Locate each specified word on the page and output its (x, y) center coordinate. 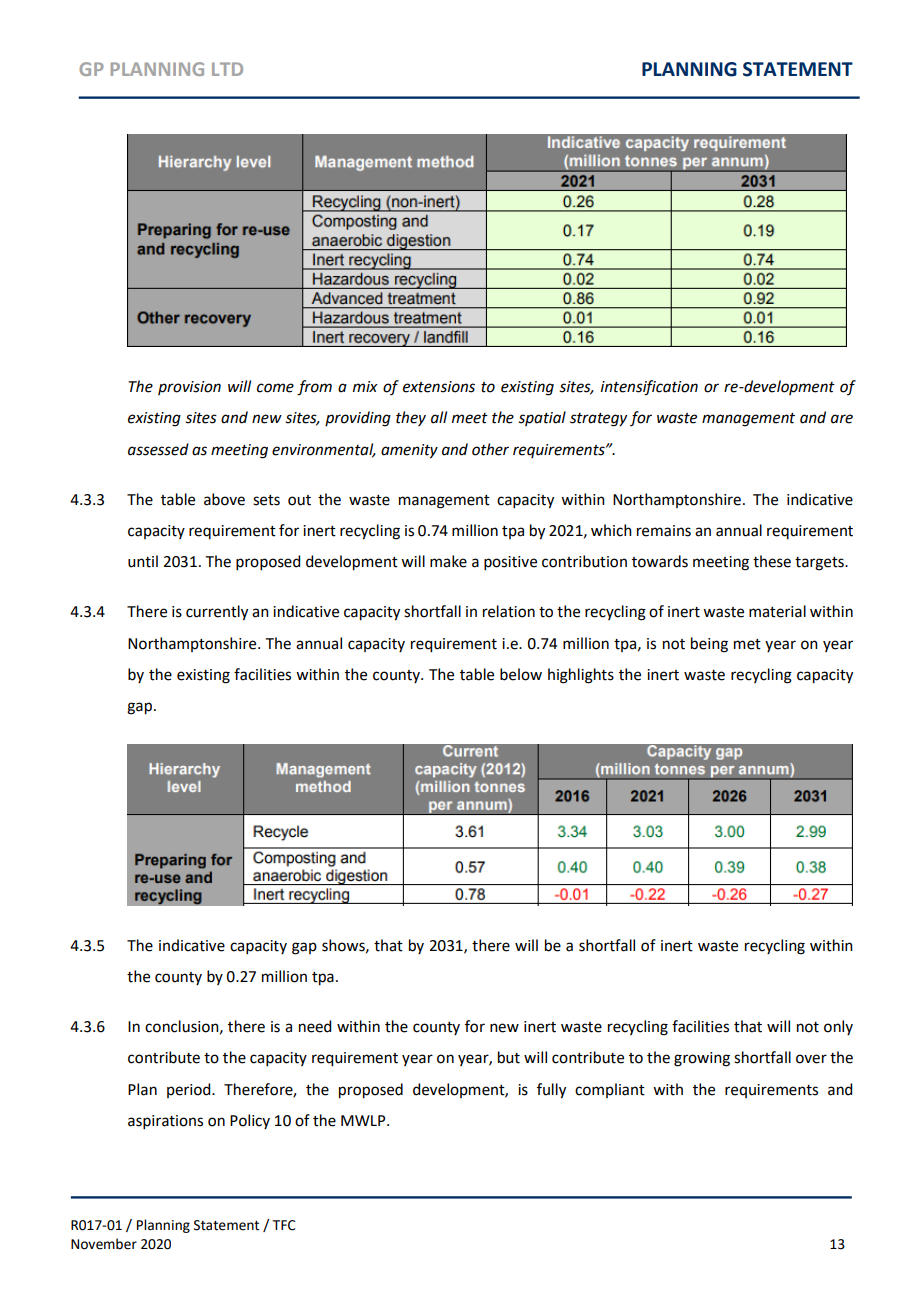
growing (702, 1059)
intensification (649, 388)
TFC (284, 1225)
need (315, 1026)
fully (551, 1091)
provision (189, 388)
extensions (439, 387)
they (411, 418)
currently (217, 613)
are (842, 419)
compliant (610, 1090)
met (747, 644)
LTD (227, 69)
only (838, 1027)
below (521, 674)
